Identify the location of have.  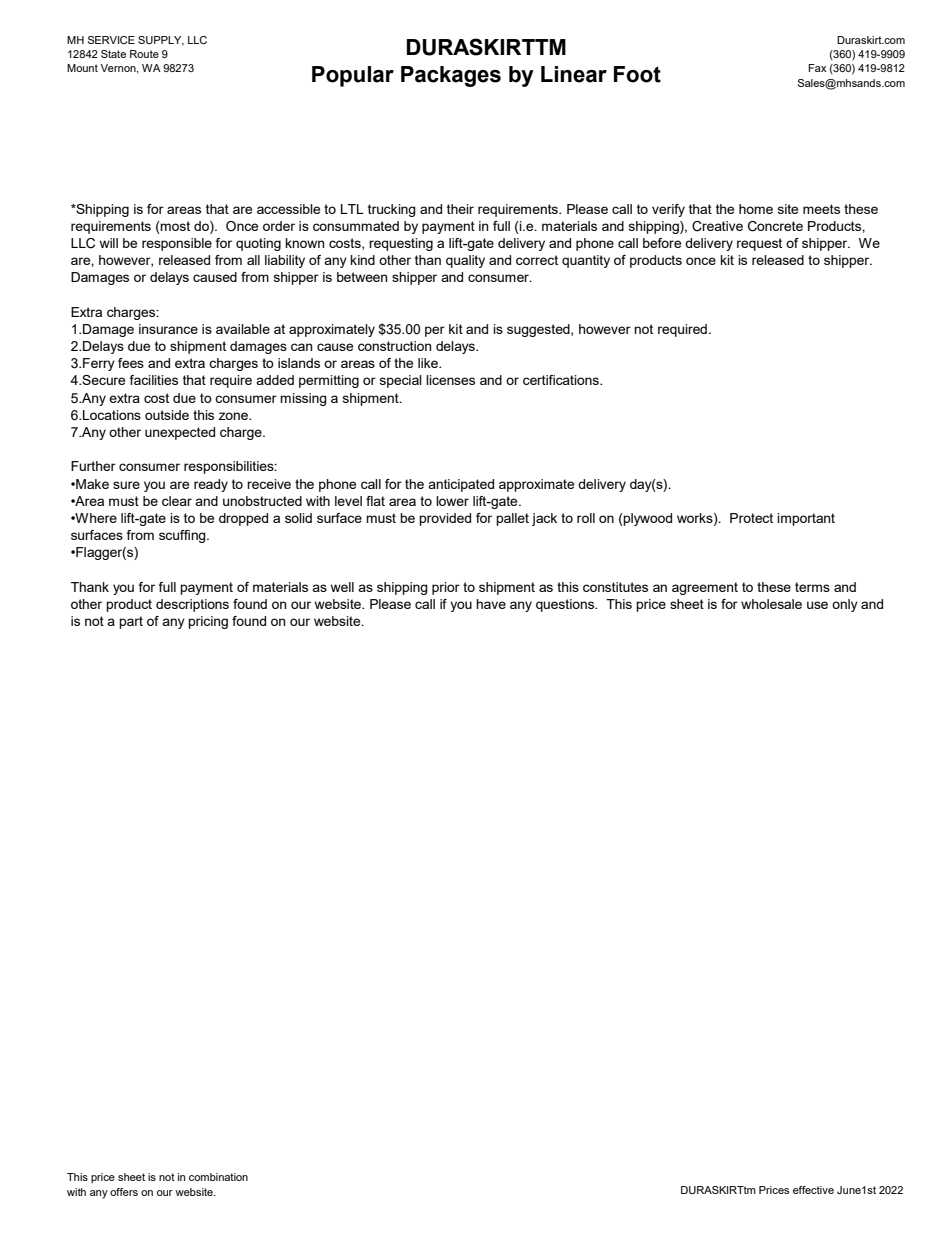
(491, 604).
